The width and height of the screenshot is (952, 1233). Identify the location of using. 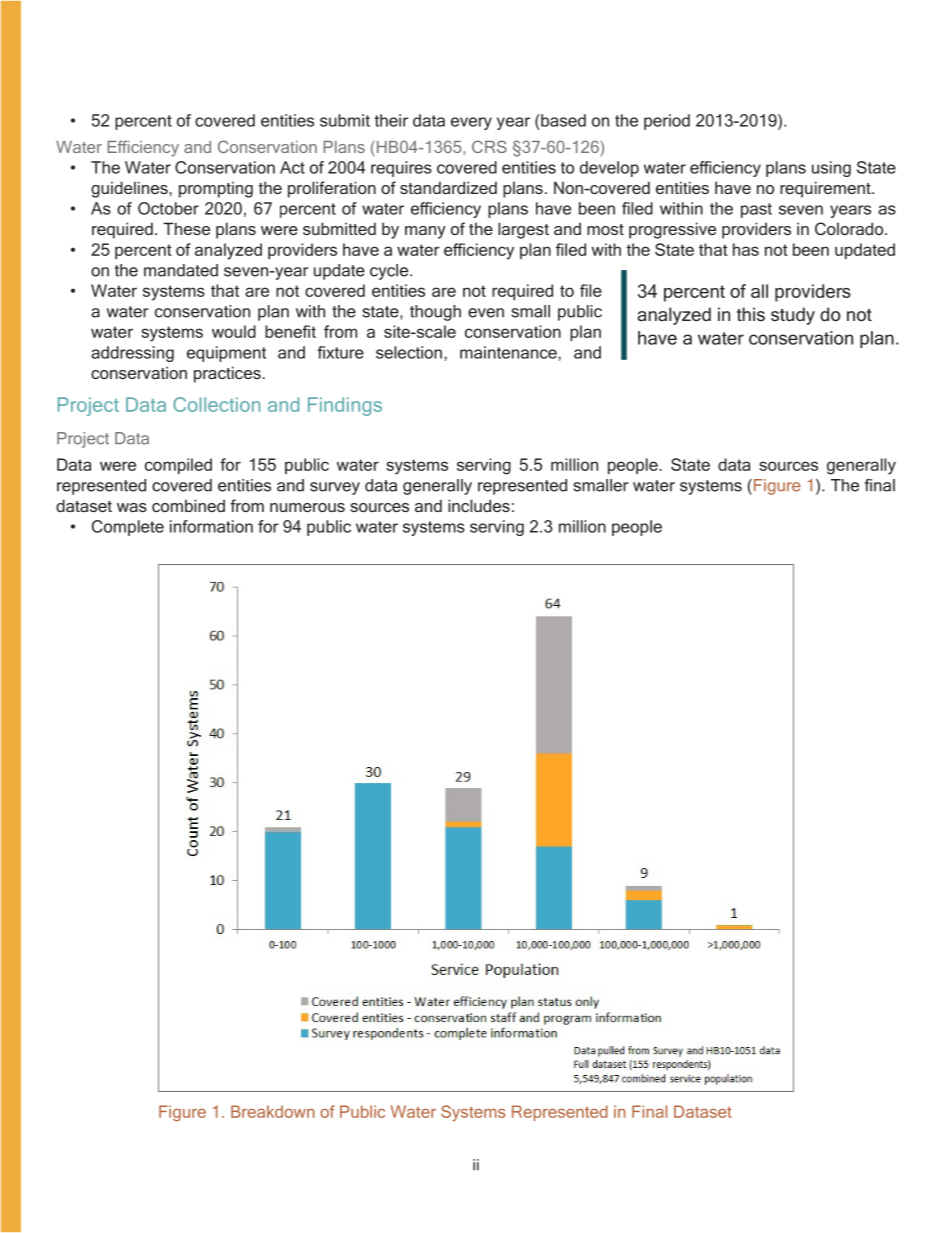
(831, 169).
